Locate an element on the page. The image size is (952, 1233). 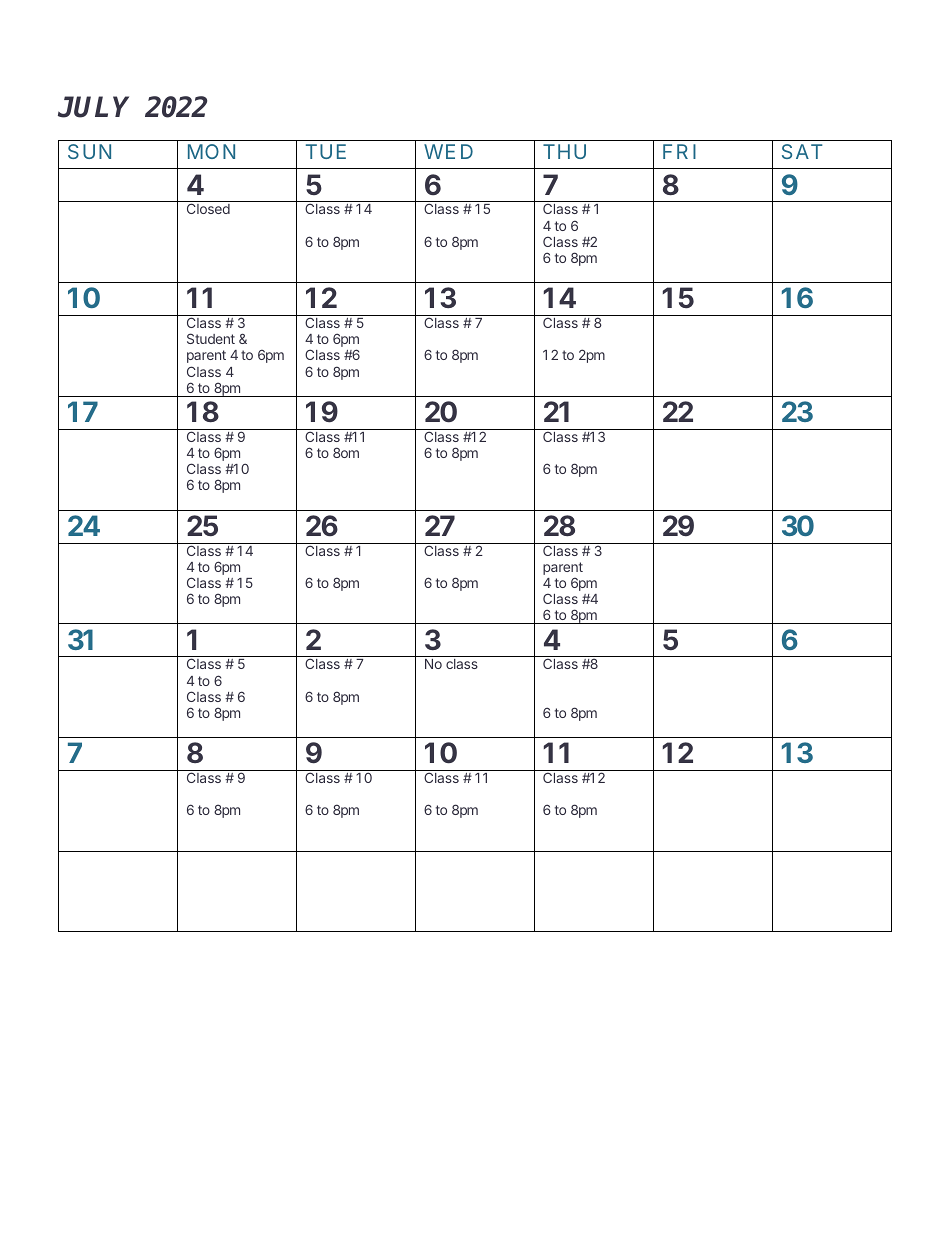
MON is located at coordinates (211, 151).
